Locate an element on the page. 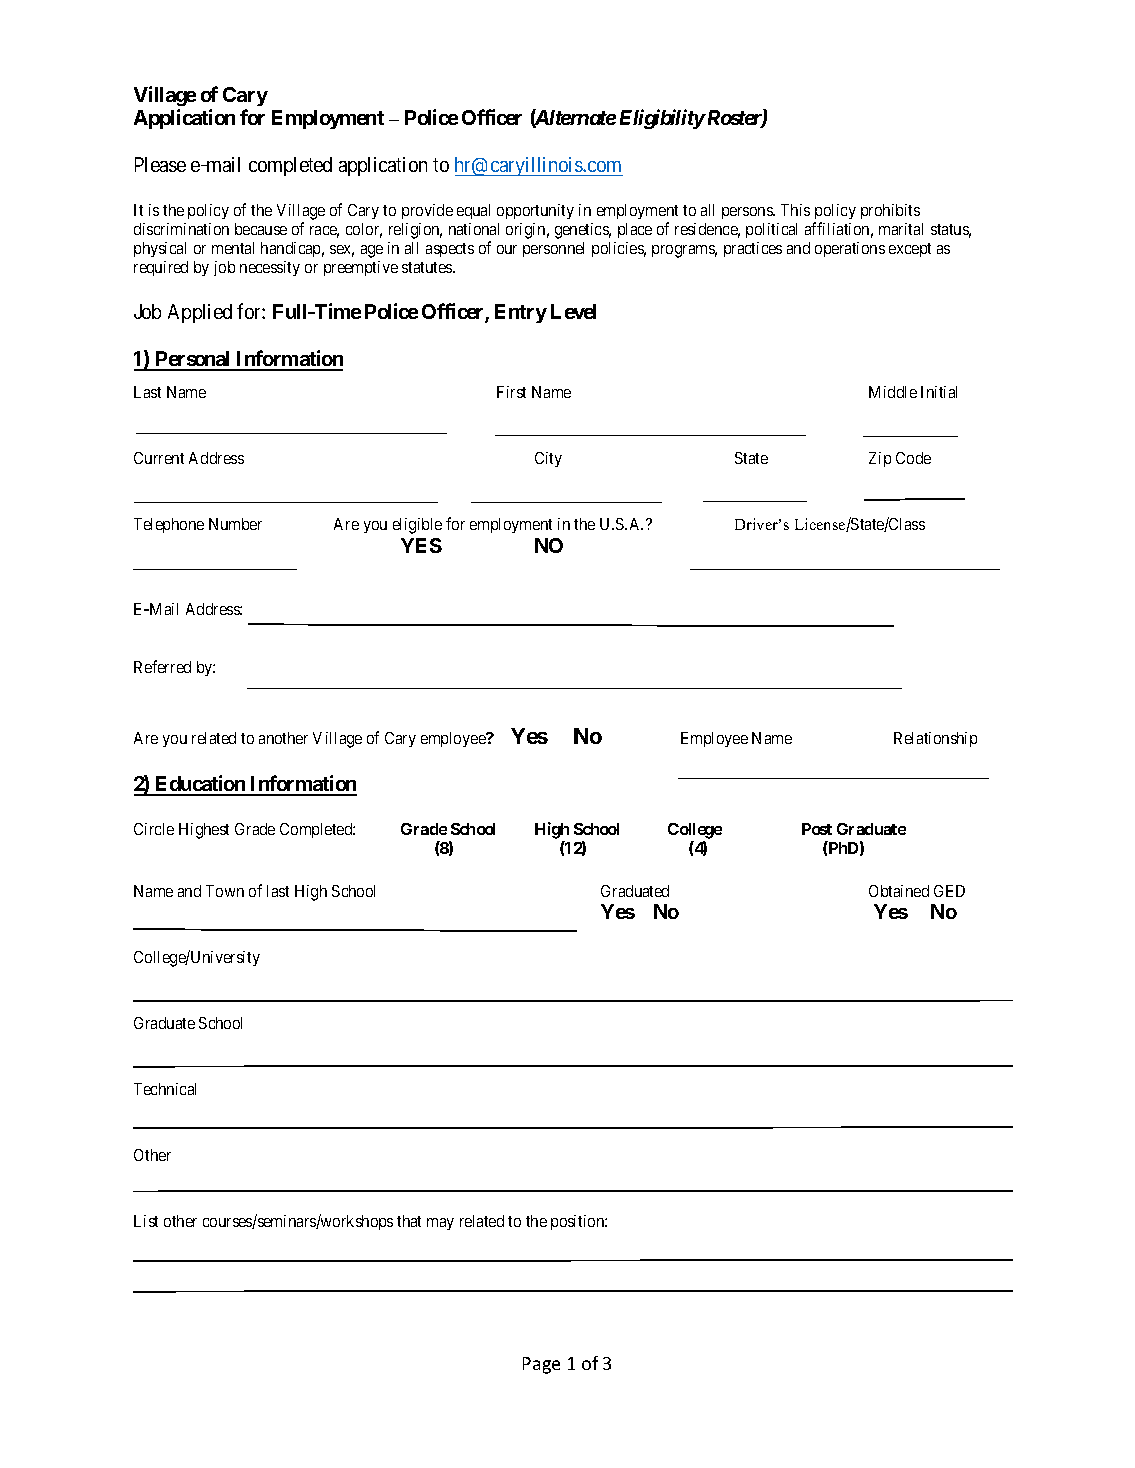 The image size is (1135, 1468). Technical is located at coordinates (165, 1089).
